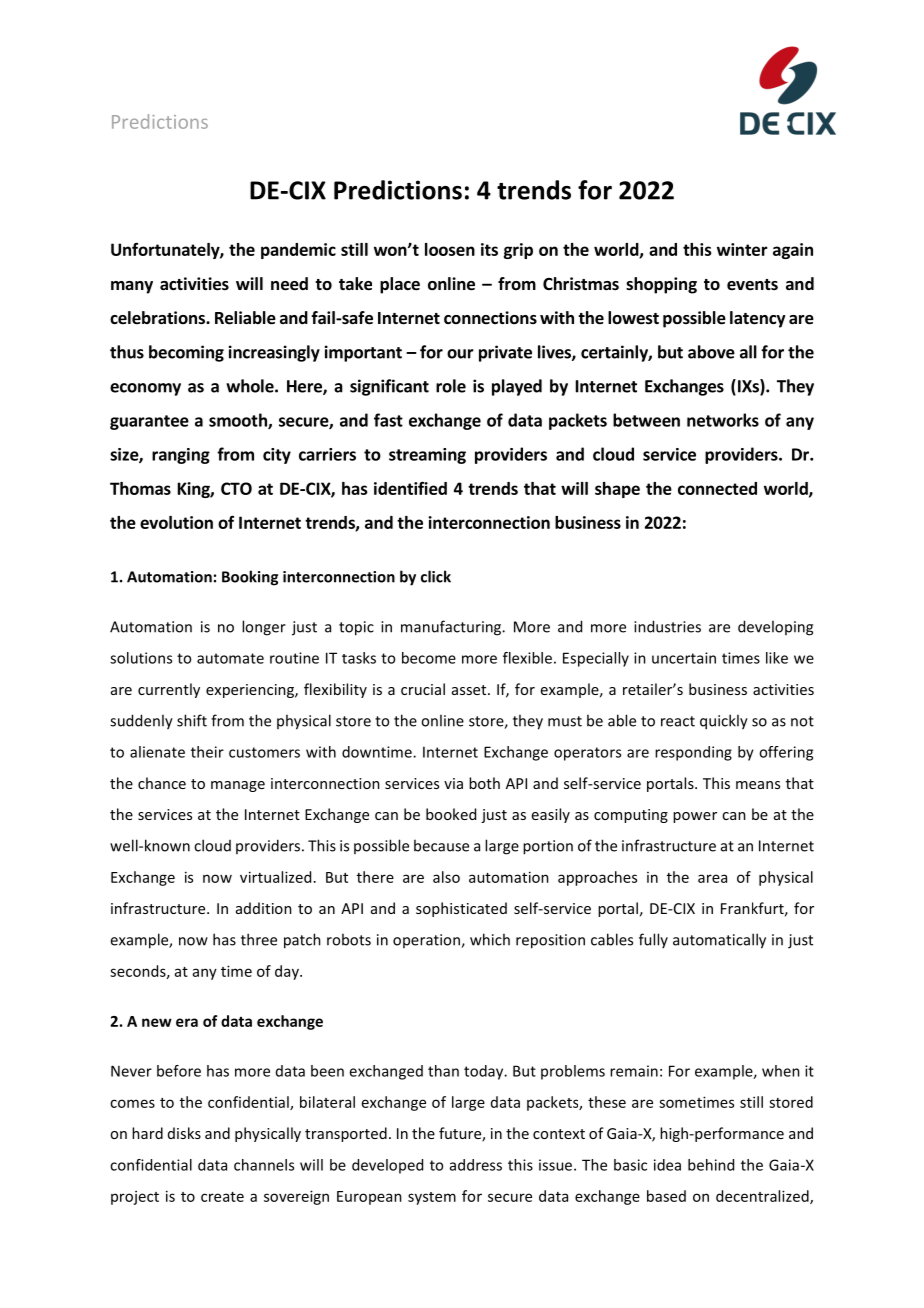 The image size is (924, 1308). Describe the element at coordinates (476, 1165) in the screenshot. I see `address` at that location.
